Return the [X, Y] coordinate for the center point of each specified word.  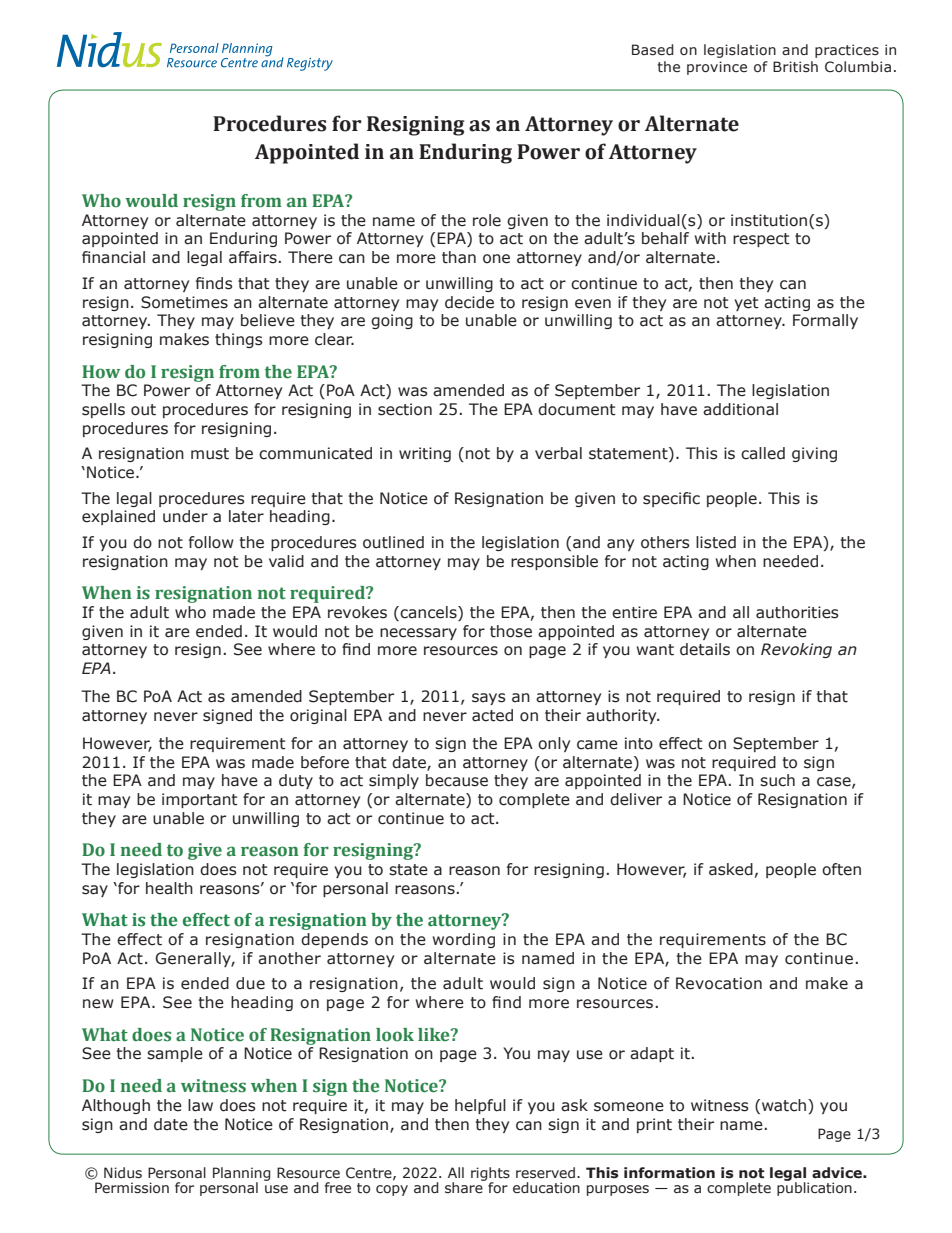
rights [490, 1175]
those [511, 631]
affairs [253, 257]
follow [211, 542]
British [795, 67]
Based [653, 50]
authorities [797, 612]
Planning [242, 1175]
